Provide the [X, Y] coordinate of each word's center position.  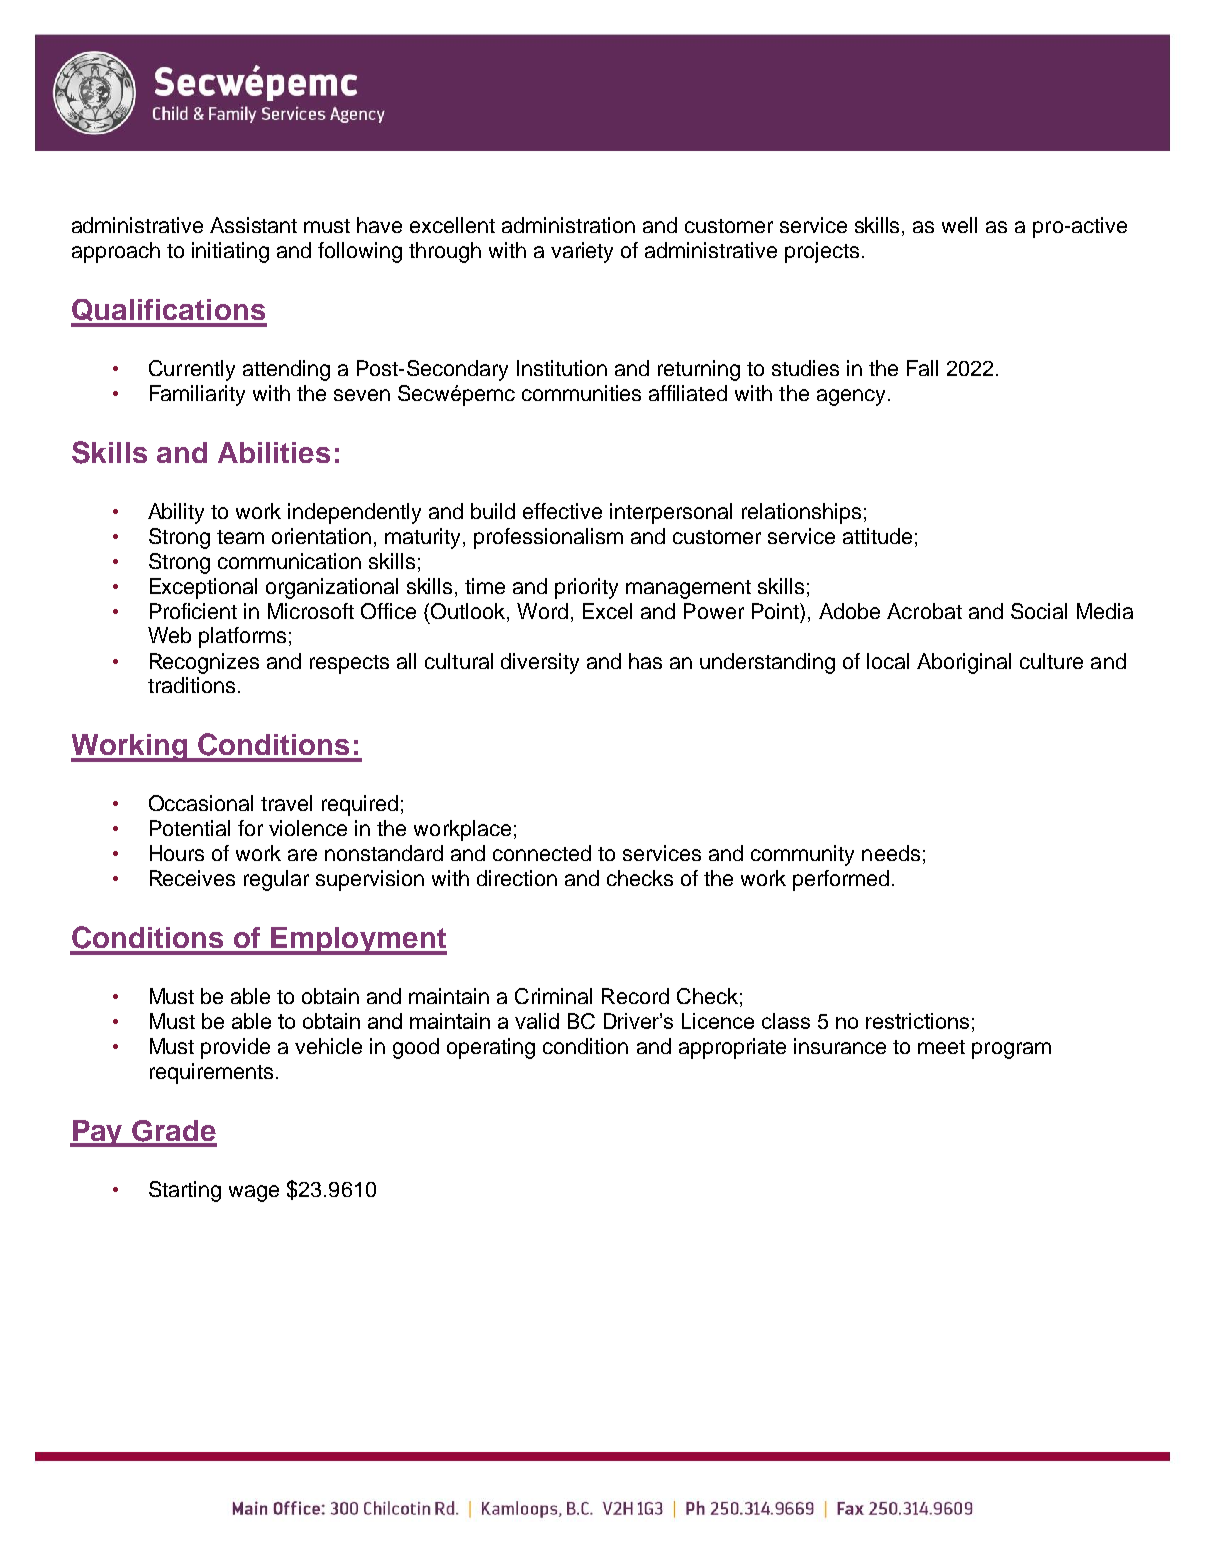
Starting [185, 1191]
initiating [230, 252]
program [1011, 1050]
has [645, 661]
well [959, 225]
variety [582, 252]
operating [491, 1048]
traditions [191, 685]
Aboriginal [964, 663]
